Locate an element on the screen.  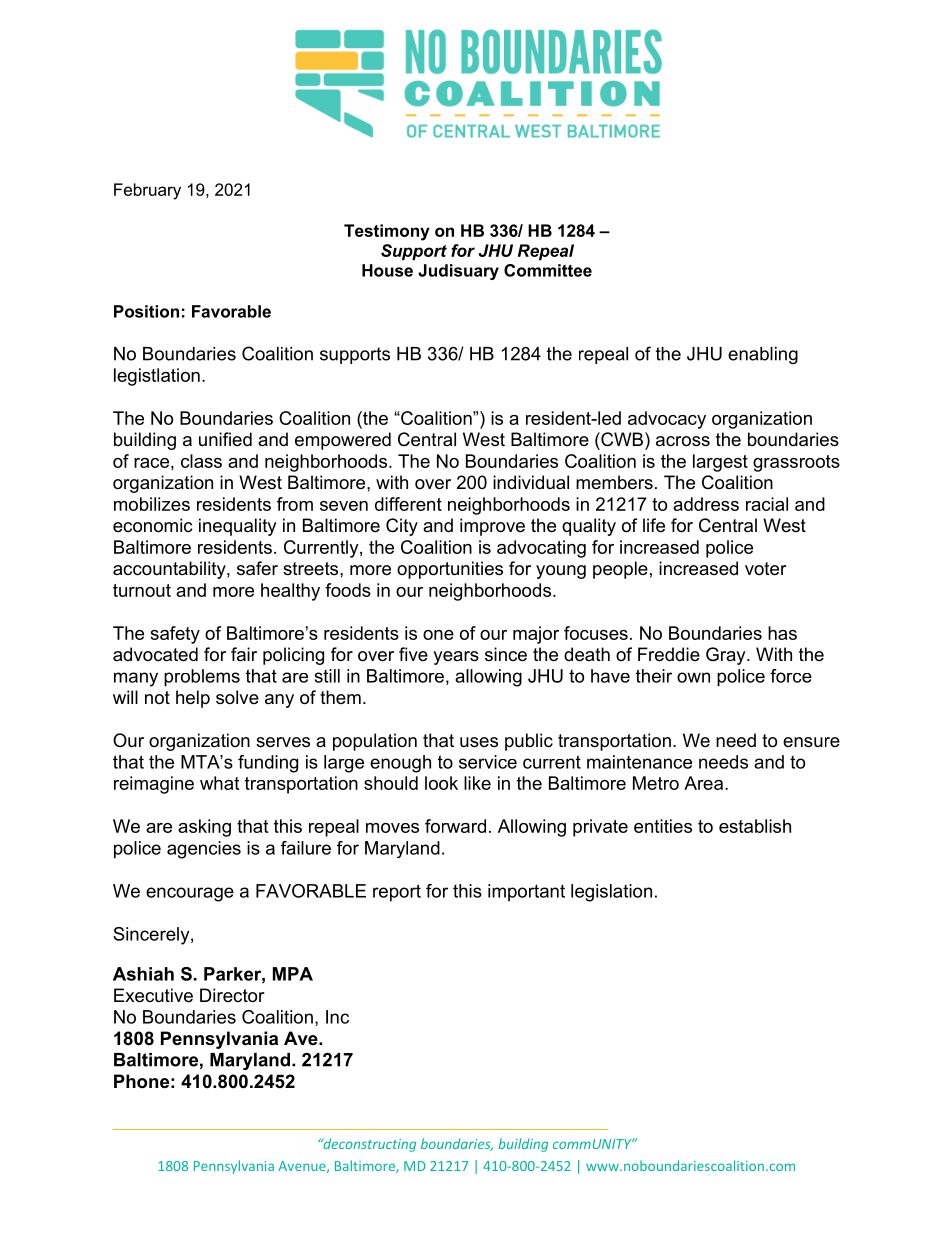
establish is located at coordinates (755, 826).
